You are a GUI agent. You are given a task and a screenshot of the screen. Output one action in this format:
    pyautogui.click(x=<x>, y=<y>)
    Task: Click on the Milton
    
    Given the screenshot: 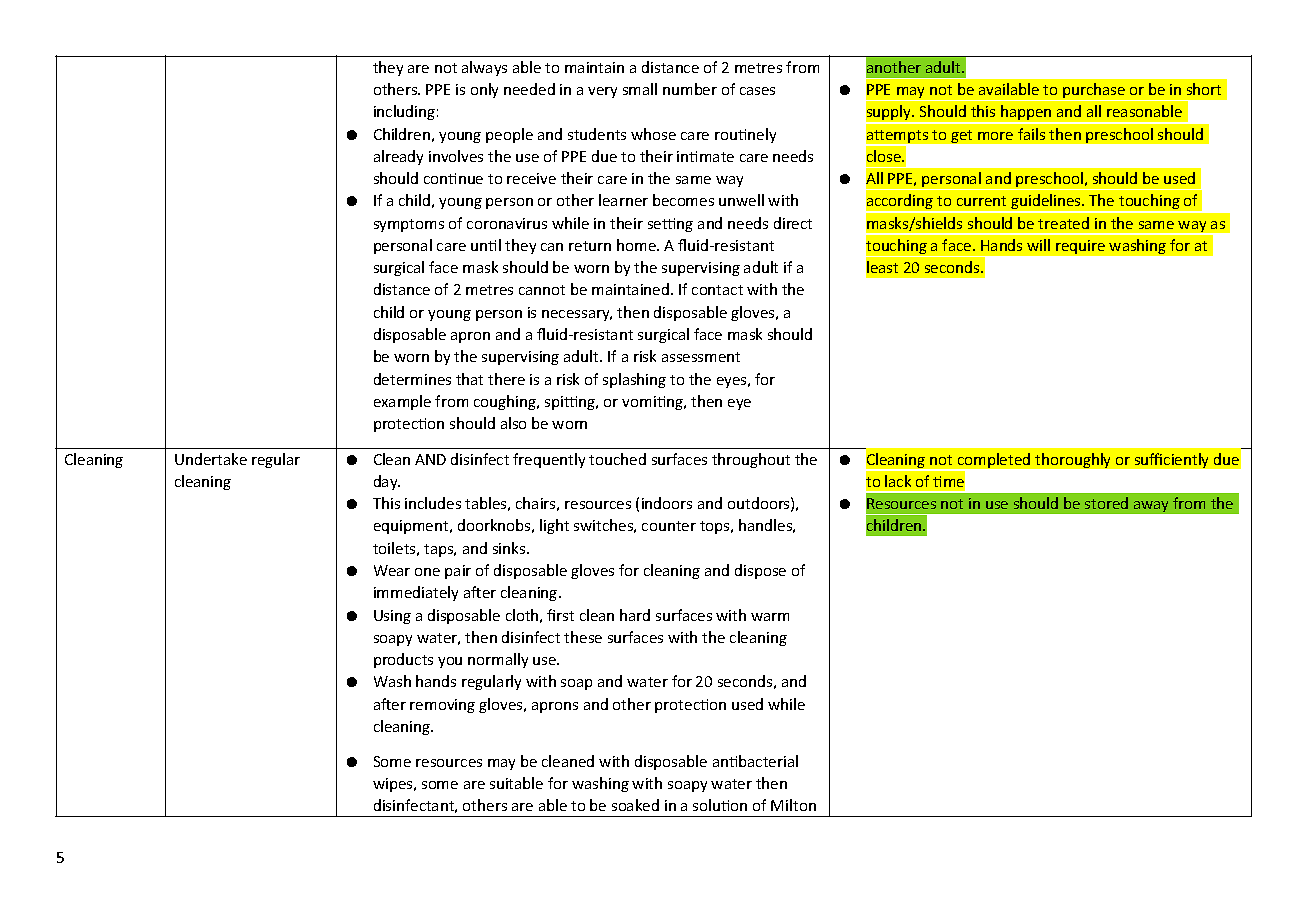 What is the action you would take?
    pyautogui.click(x=793, y=805)
